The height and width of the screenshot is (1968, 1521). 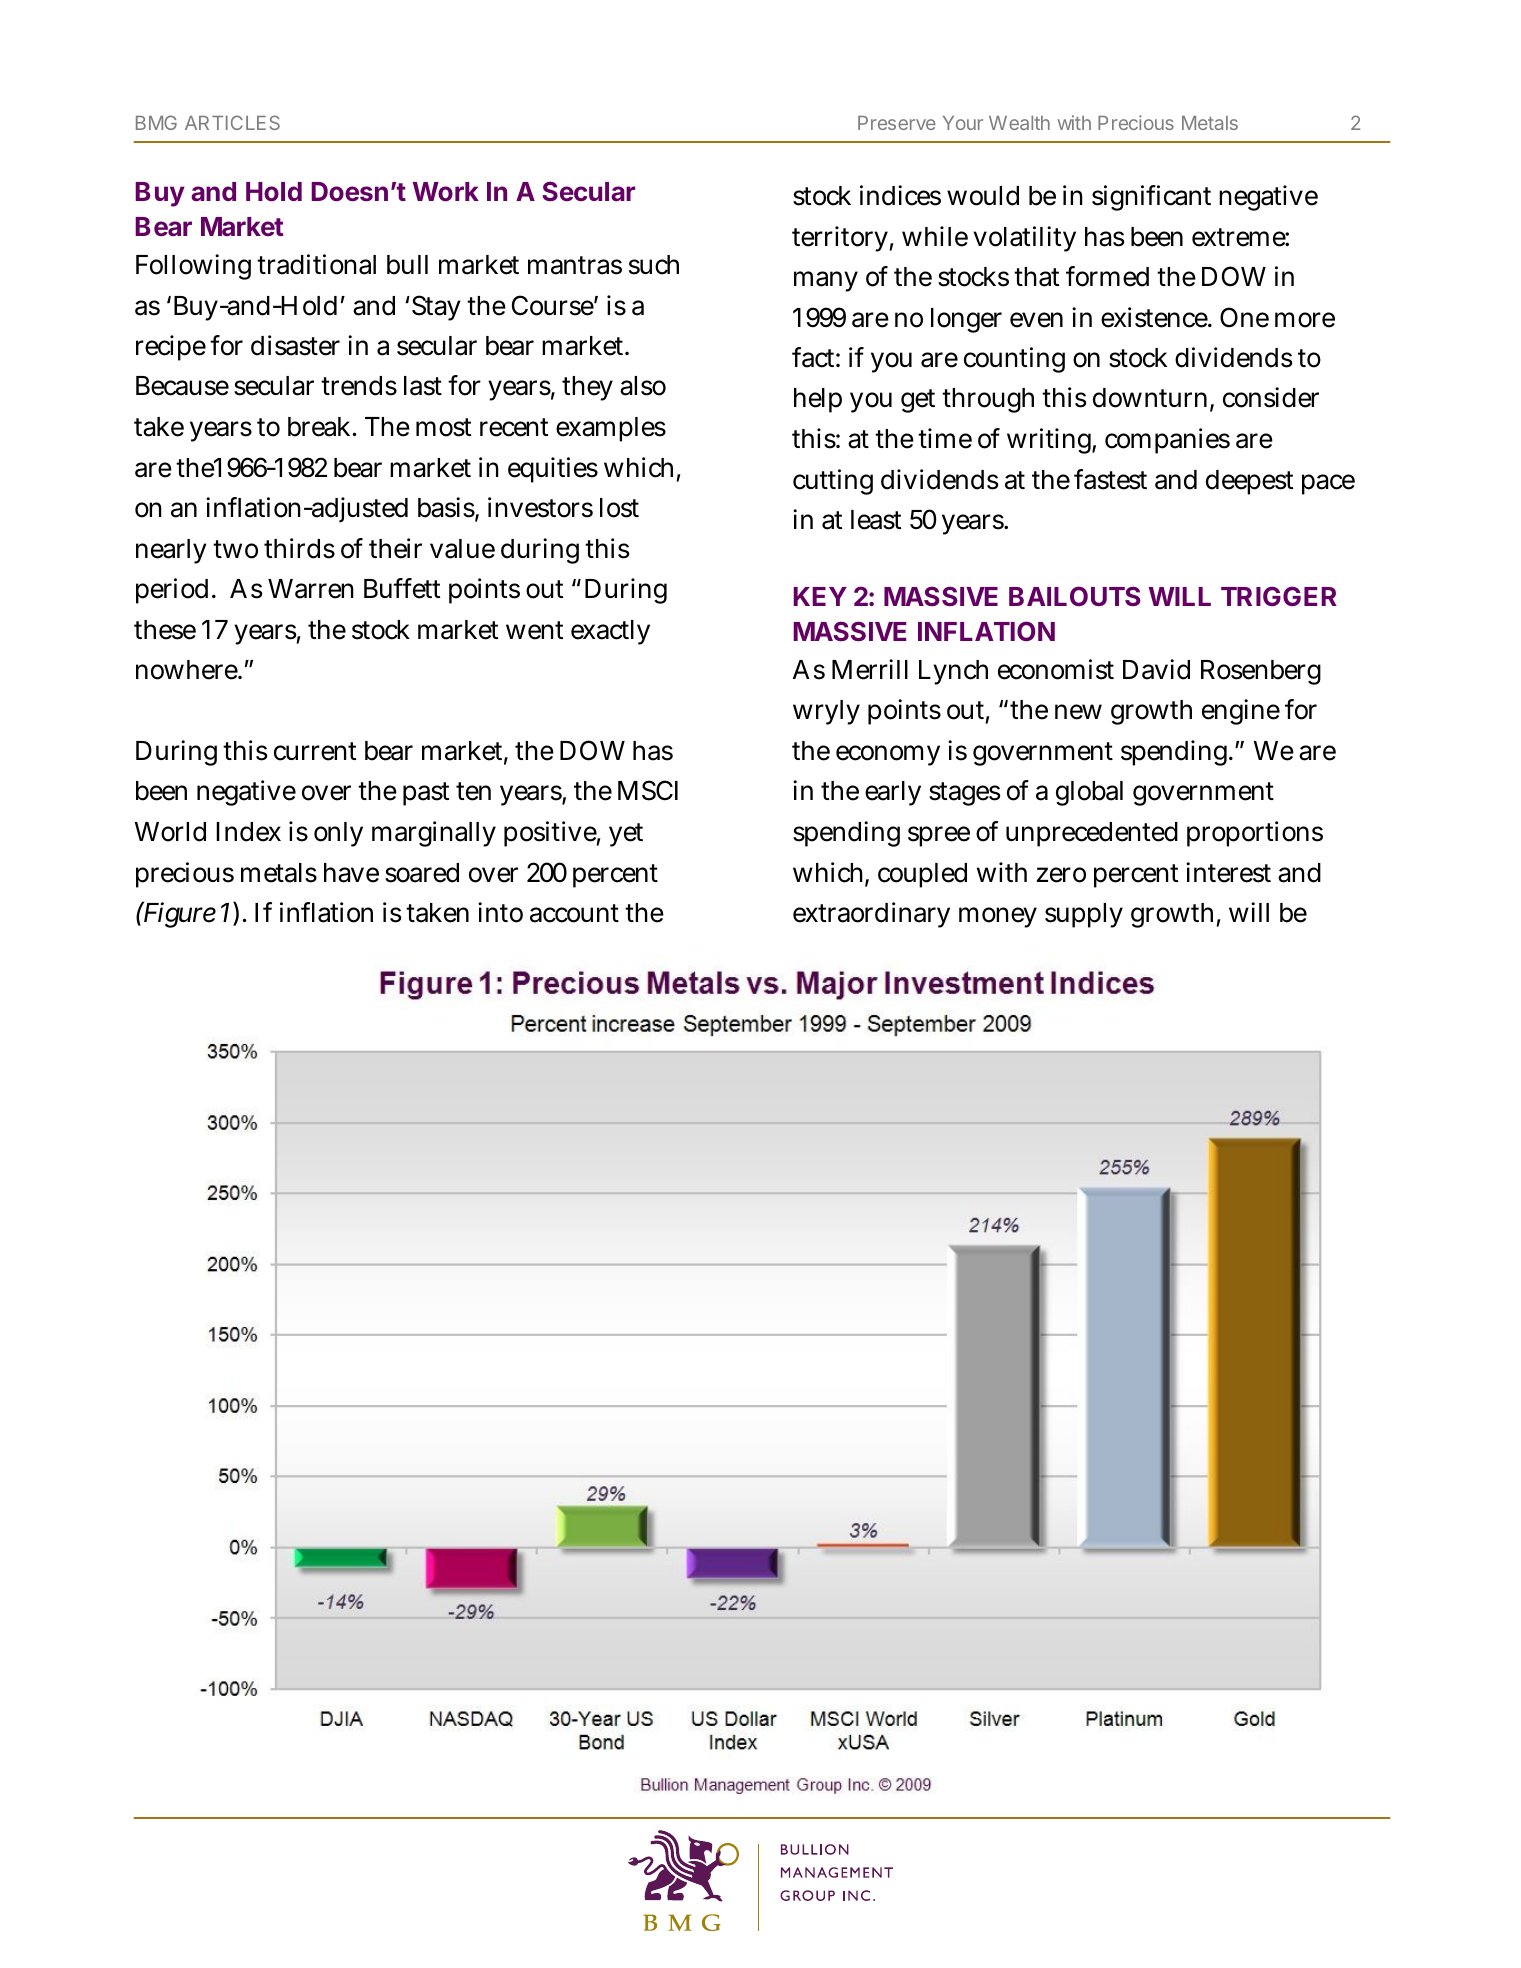 What do you see at coordinates (295, 345) in the screenshot?
I see `disaster` at bounding box center [295, 345].
